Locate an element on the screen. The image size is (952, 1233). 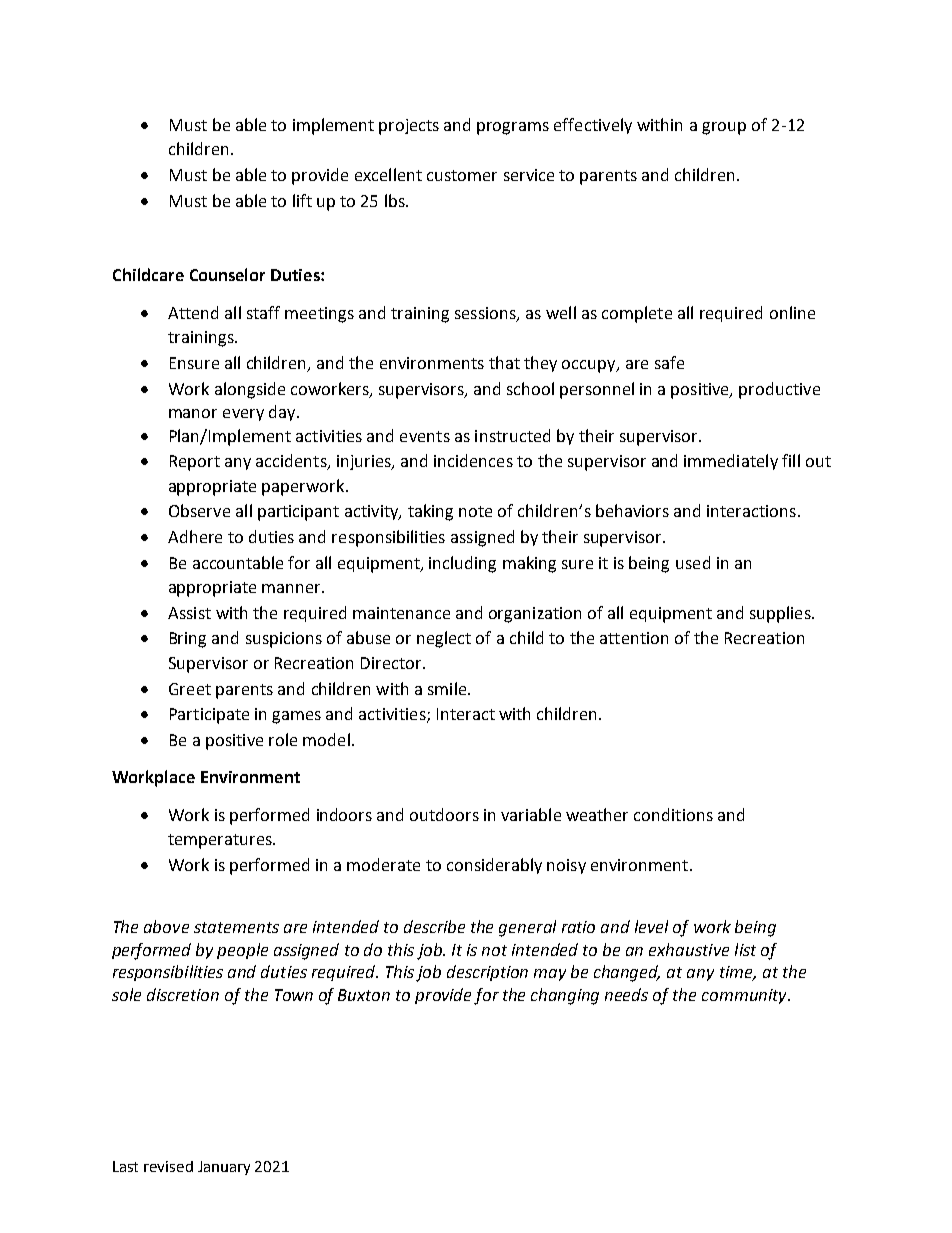
Attend is located at coordinates (193, 312).
